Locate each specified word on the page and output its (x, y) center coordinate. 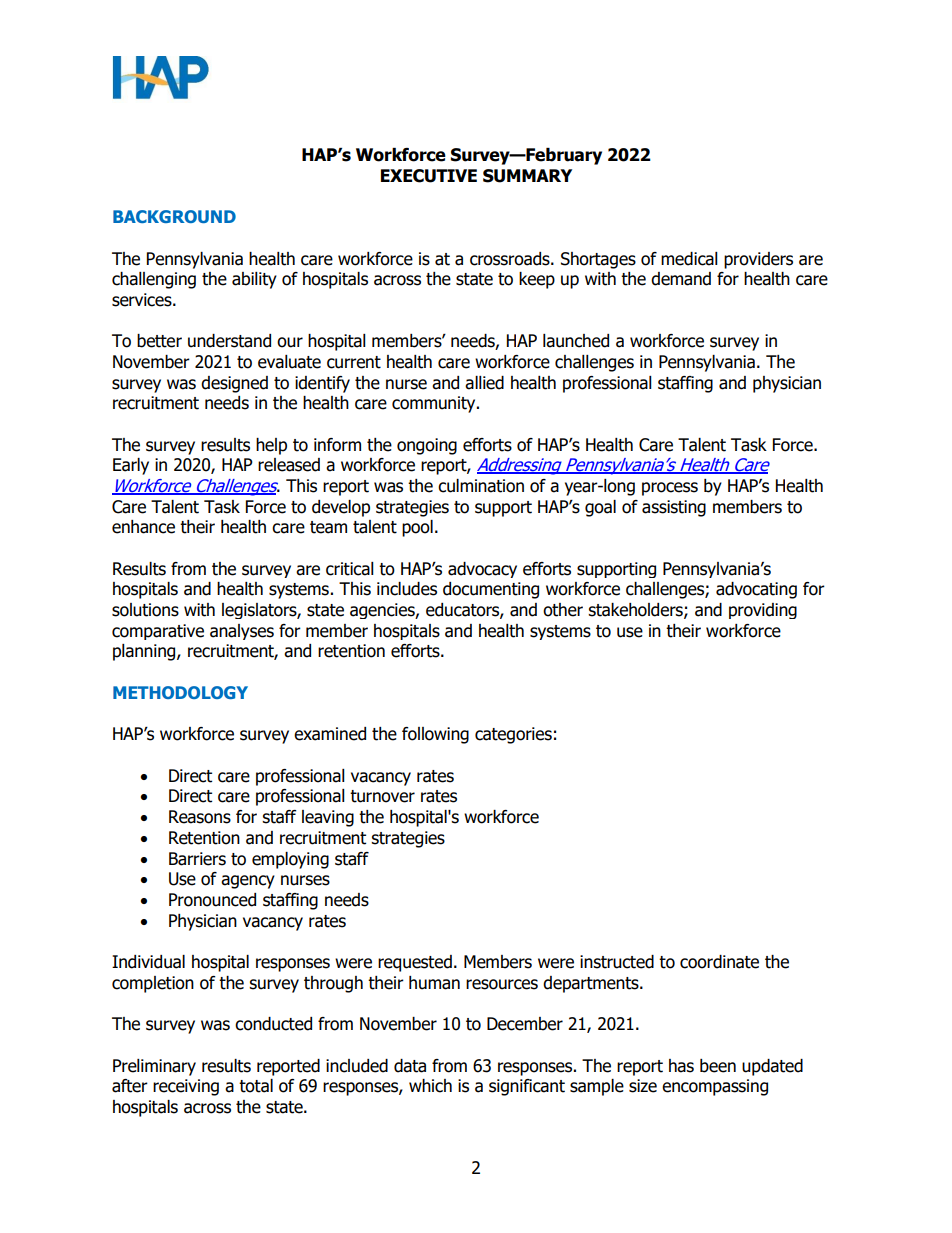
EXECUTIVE (429, 176)
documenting (491, 590)
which (430, 1086)
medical (689, 259)
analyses (242, 632)
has (681, 1066)
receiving (186, 1087)
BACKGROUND (174, 216)
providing (763, 611)
